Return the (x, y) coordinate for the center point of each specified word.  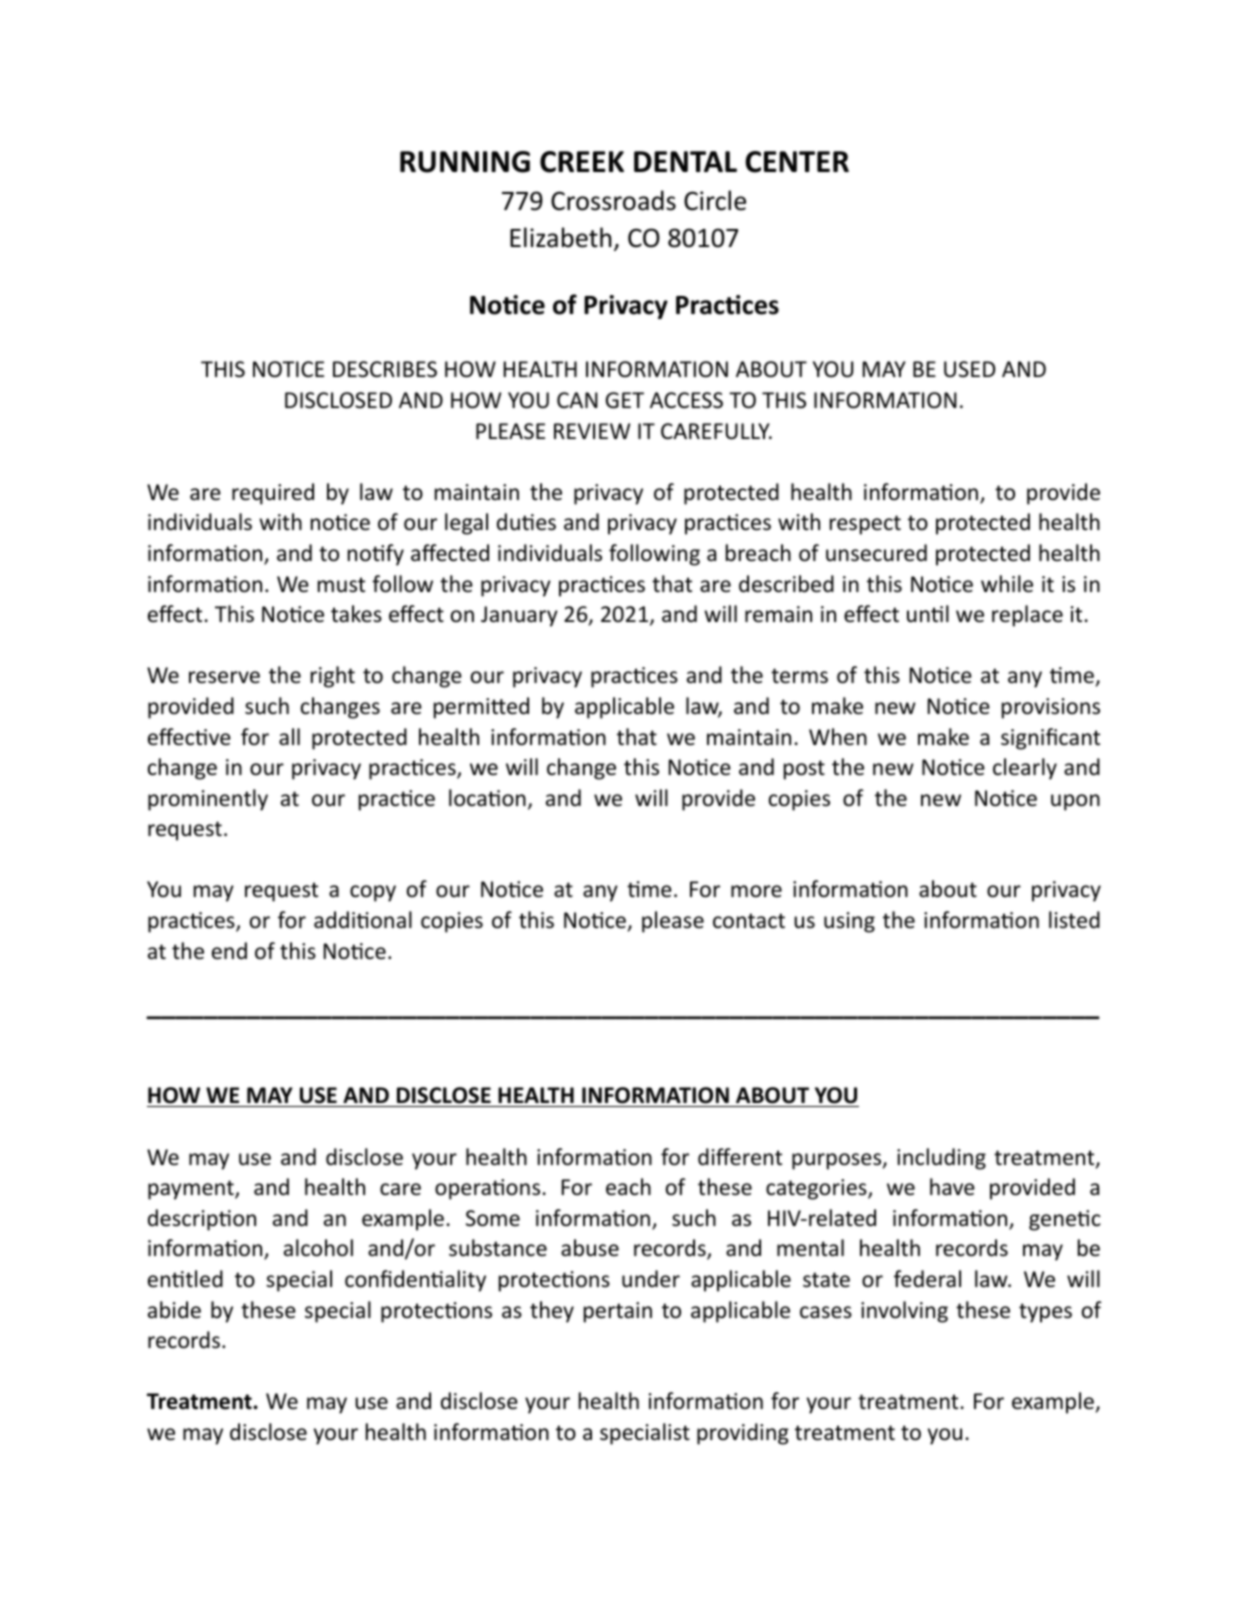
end (229, 951)
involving (904, 1312)
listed (1074, 920)
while (1007, 584)
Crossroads (613, 200)
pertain (618, 1312)
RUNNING (465, 162)
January (519, 616)
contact (749, 921)
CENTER (797, 162)
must (341, 585)
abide (174, 1310)
